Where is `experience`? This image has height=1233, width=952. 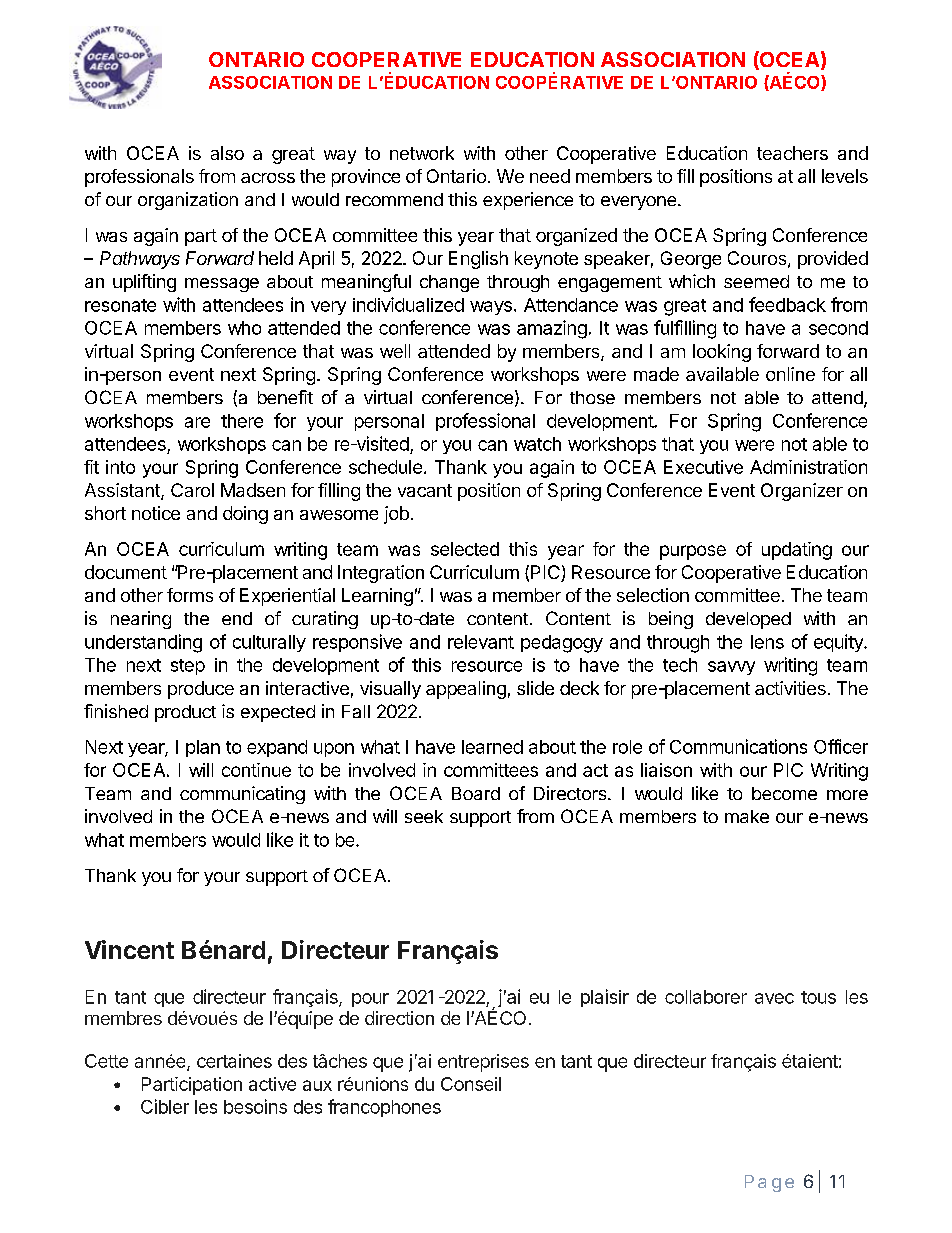
experience is located at coordinates (528, 201).
